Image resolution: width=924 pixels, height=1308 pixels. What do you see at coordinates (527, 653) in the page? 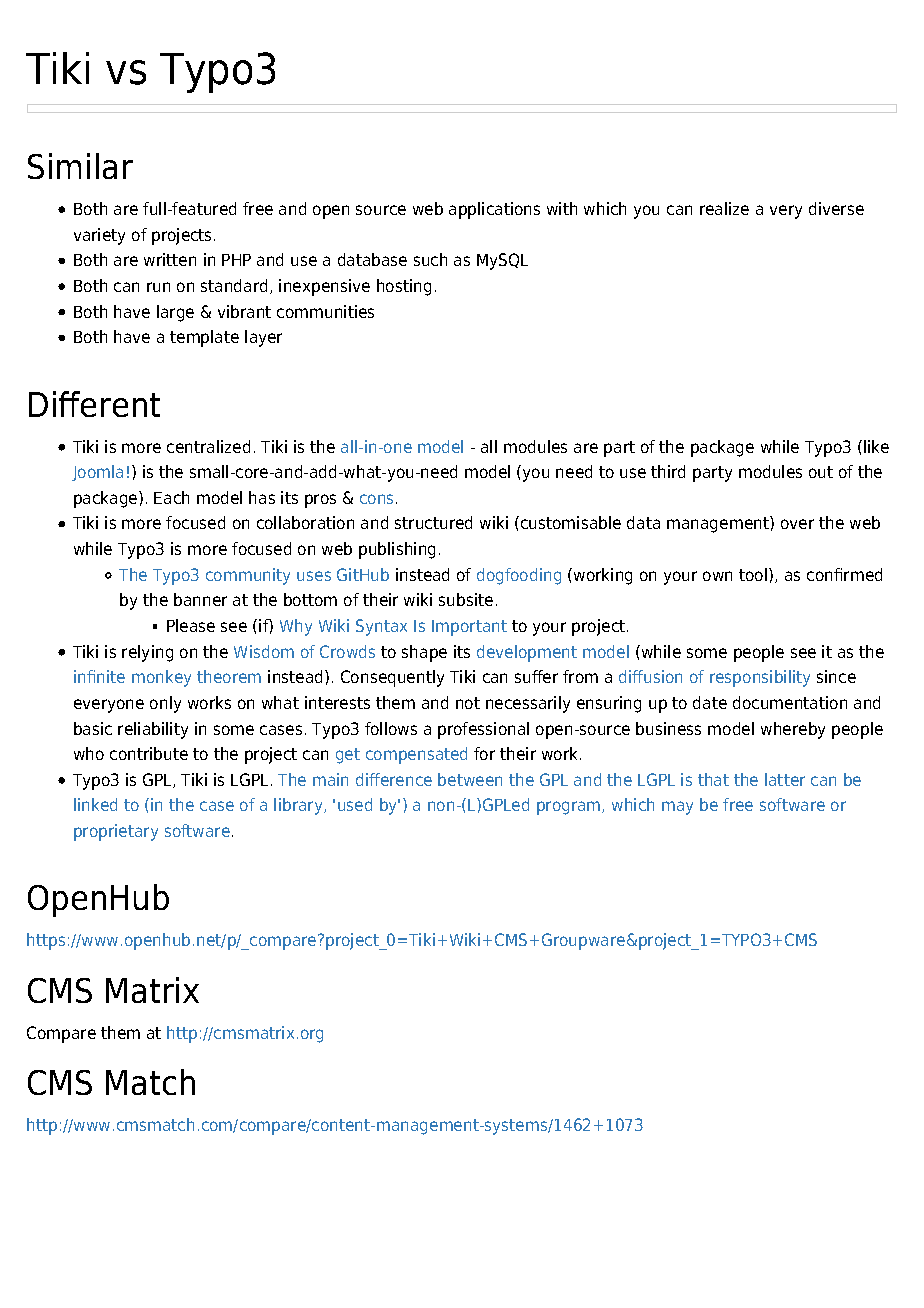
I see `development` at bounding box center [527, 653].
